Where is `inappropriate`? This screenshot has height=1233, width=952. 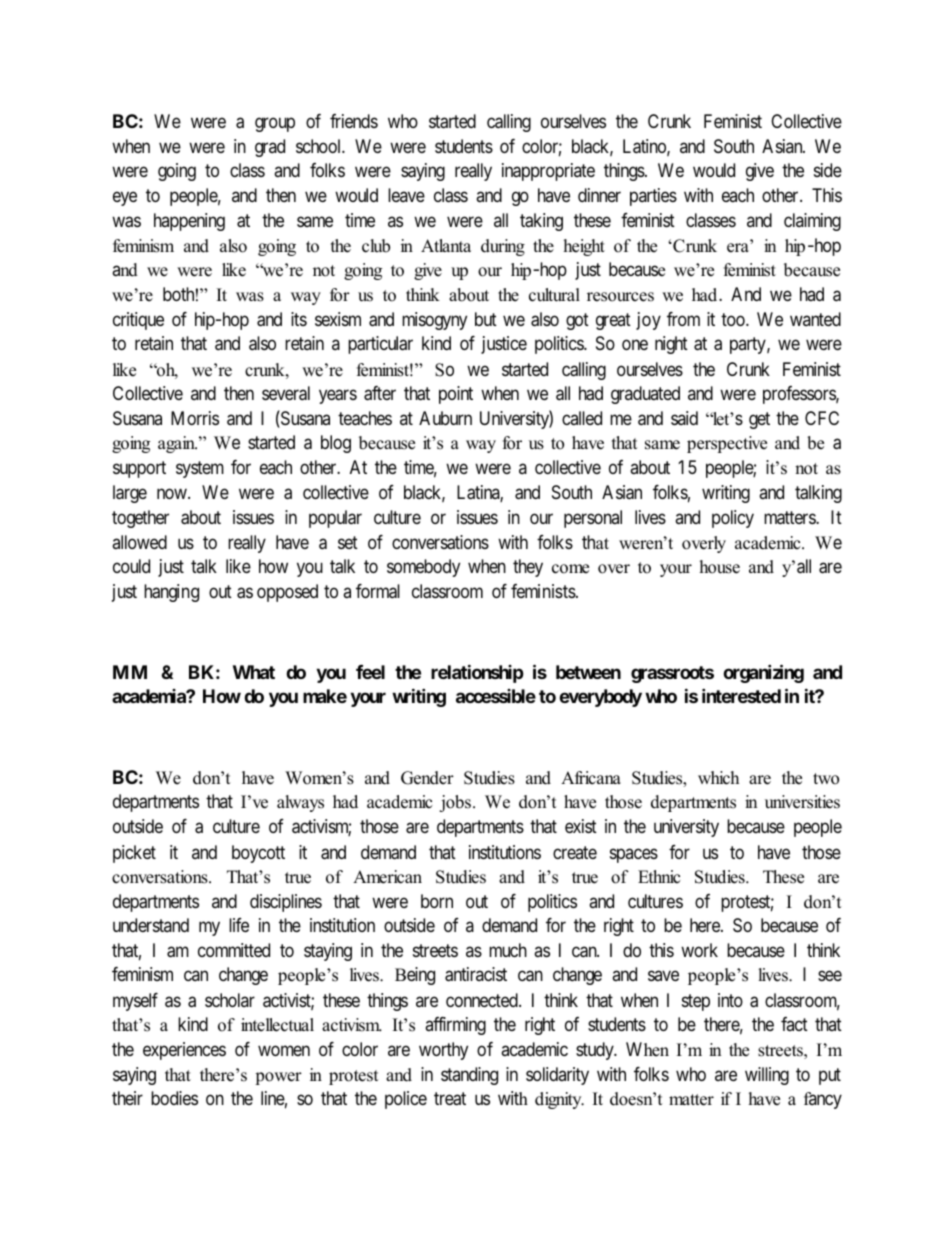 inappropriate is located at coordinates (548, 172).
